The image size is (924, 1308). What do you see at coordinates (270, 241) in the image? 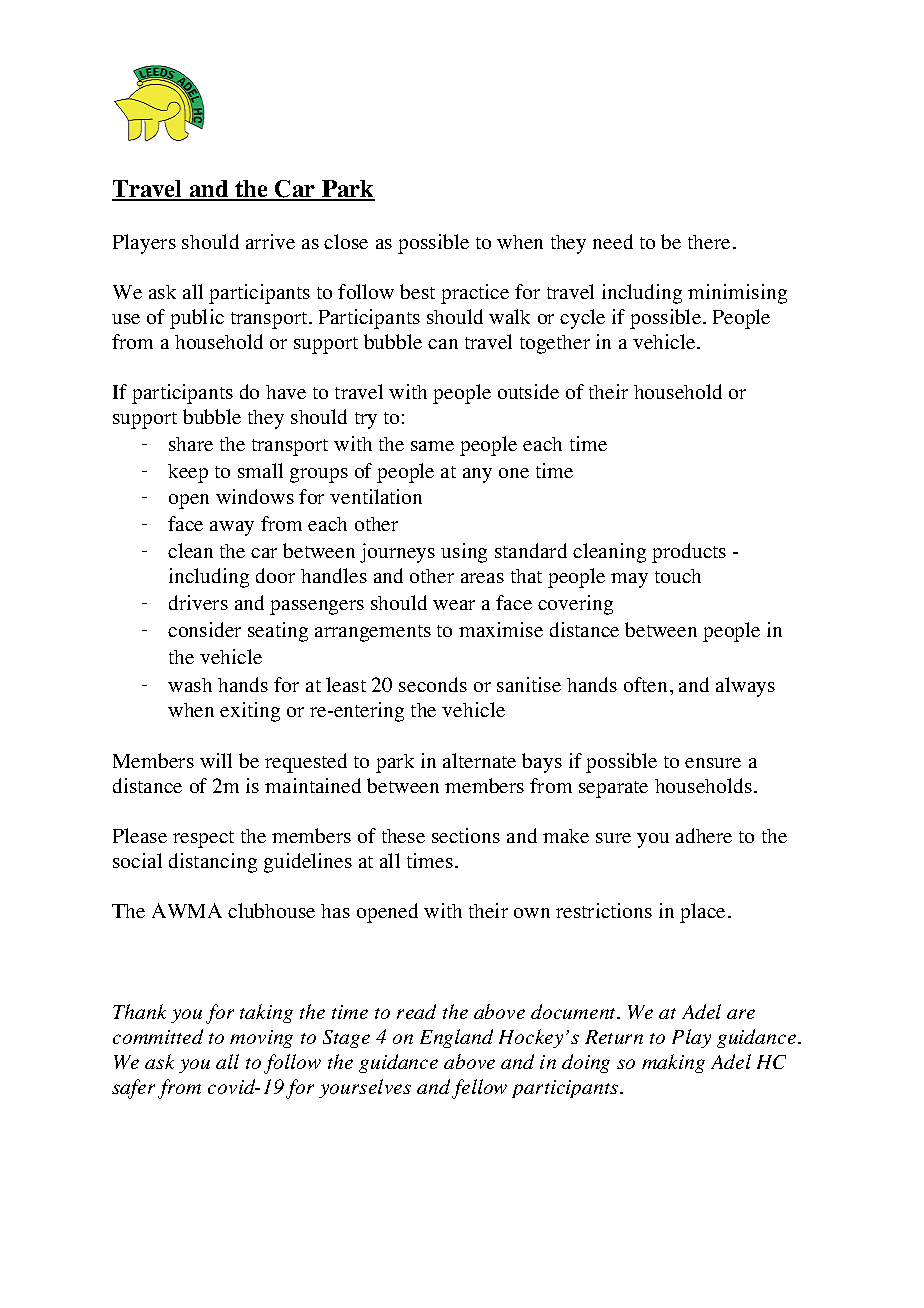
I see `arrive` at bounding box center [270, 241].
